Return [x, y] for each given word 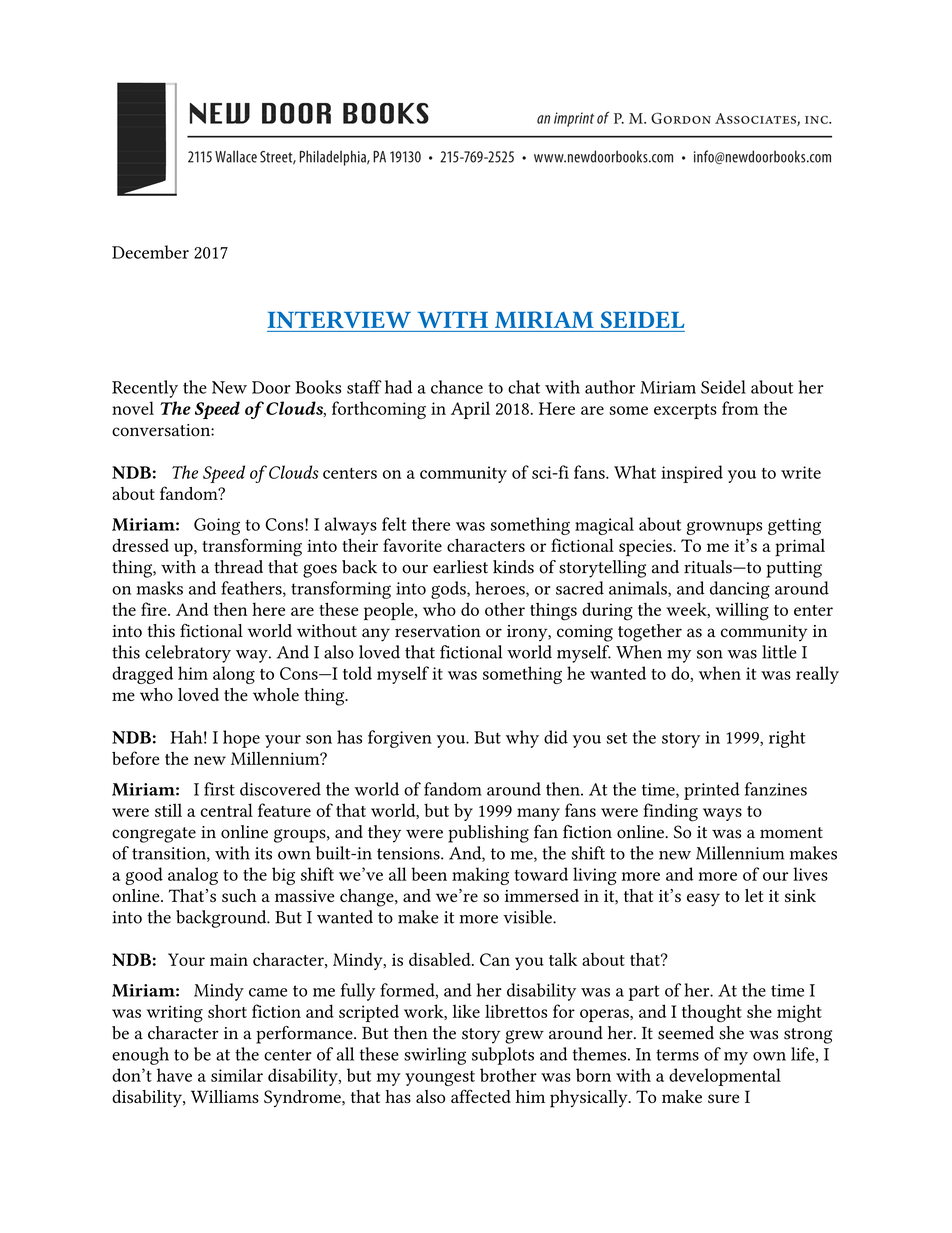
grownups [724, 528]
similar [237, 1075]
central [227, 810]
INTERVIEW [339, 319]
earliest [460, 567]
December [150, 252]
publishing [488, 834]
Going [217, 526]
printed [712, 791]
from [740, 408]
